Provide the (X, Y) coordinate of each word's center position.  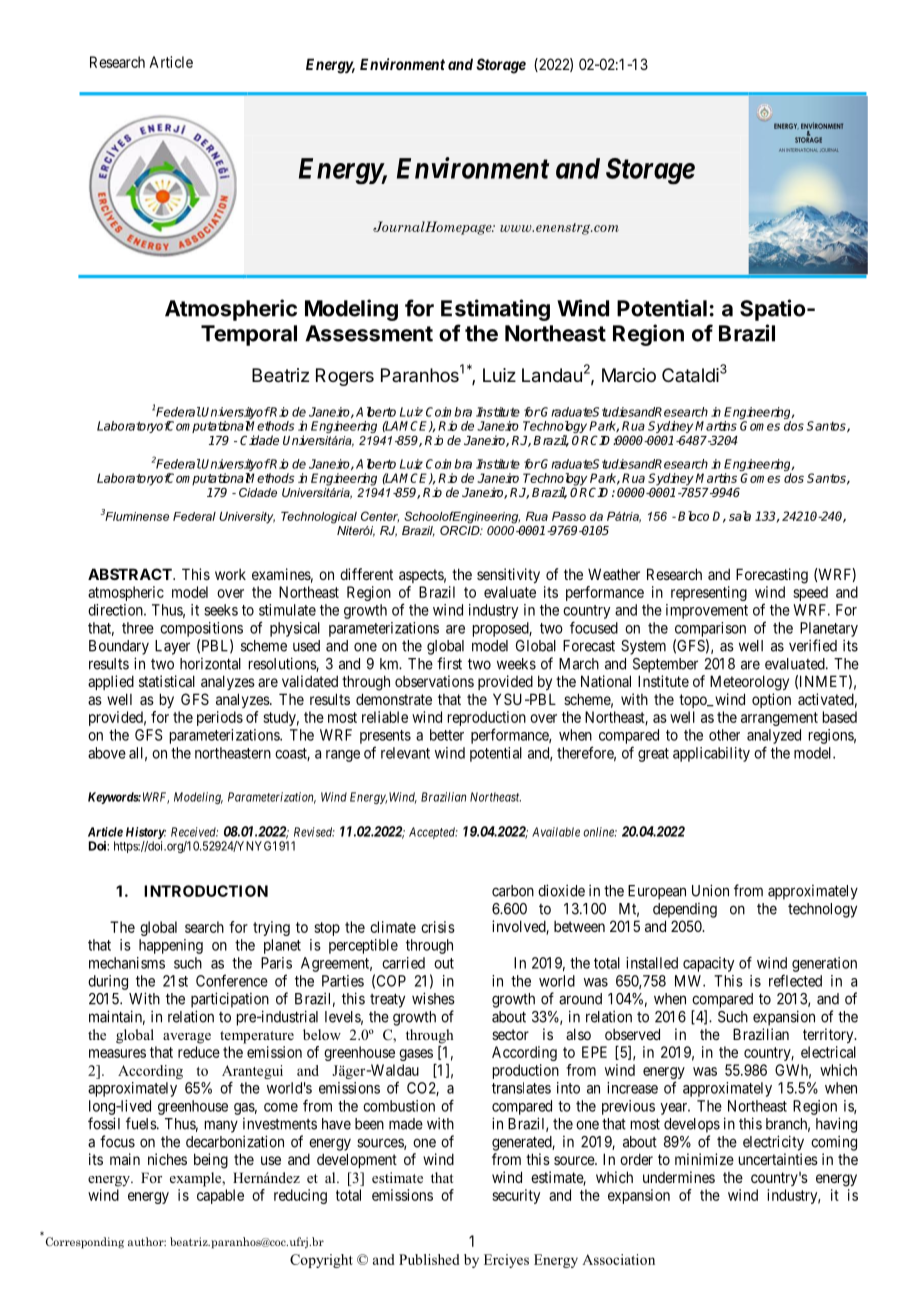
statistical (167, 681)
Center (380, 517)
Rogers (345, 377)
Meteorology (749, 683)
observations (434, 681)
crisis (438, 927)
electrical (828, 1052)
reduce (199, 1052)
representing (709, 593)
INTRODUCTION (206, 891)
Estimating (495, 310)
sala (740, 516)
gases (416, 1055)
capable (220, 1196)
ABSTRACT (131, 574)
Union (710, 890)
